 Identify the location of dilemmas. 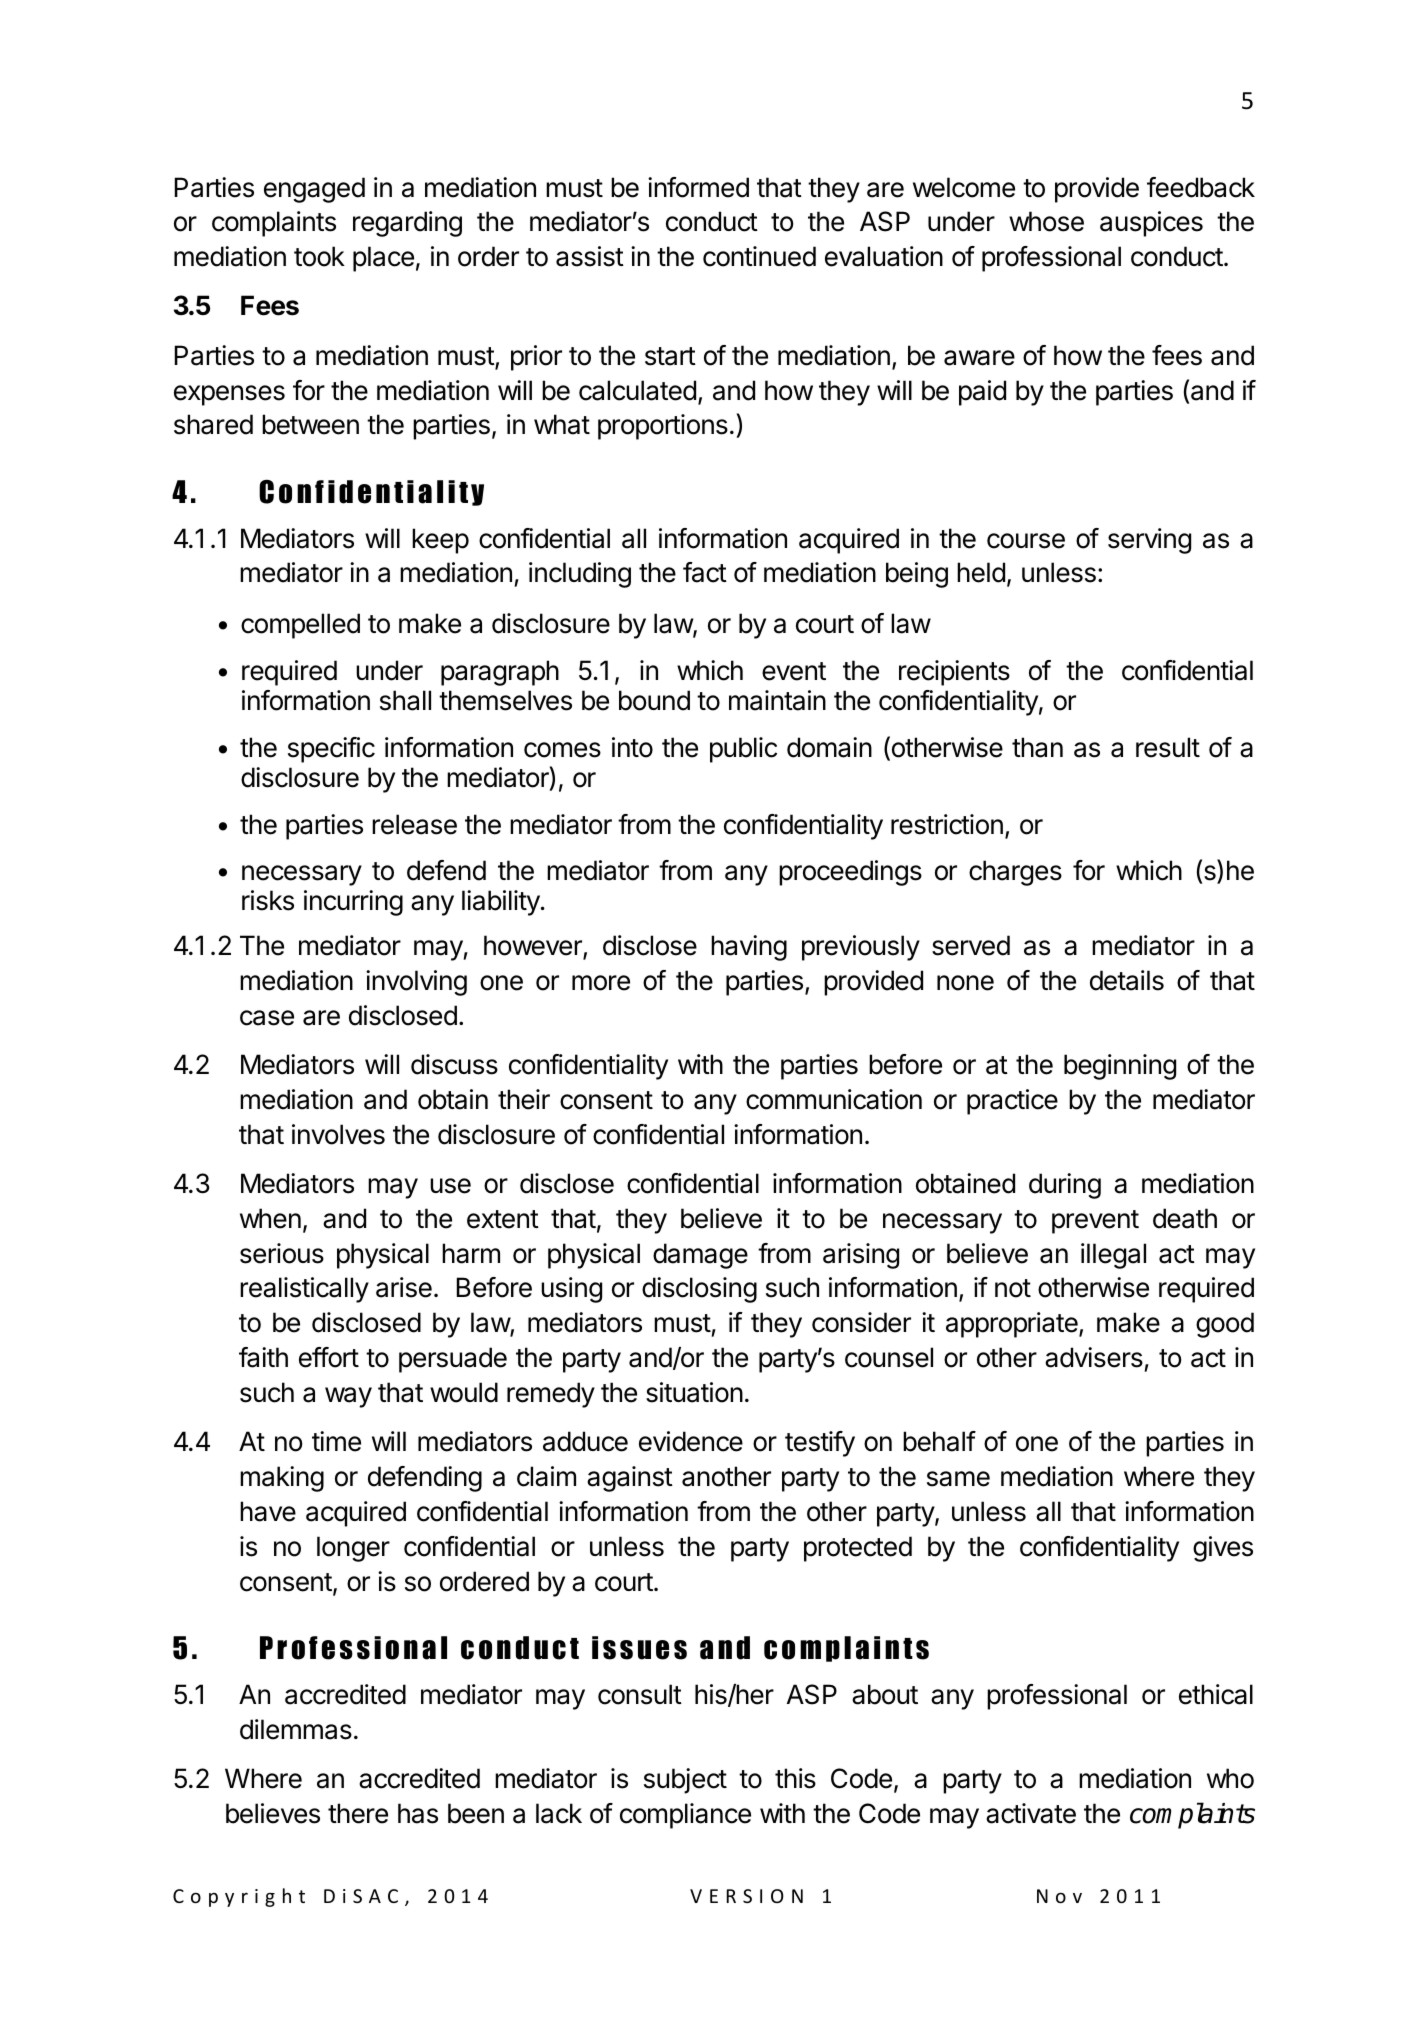
(296, 1729).
